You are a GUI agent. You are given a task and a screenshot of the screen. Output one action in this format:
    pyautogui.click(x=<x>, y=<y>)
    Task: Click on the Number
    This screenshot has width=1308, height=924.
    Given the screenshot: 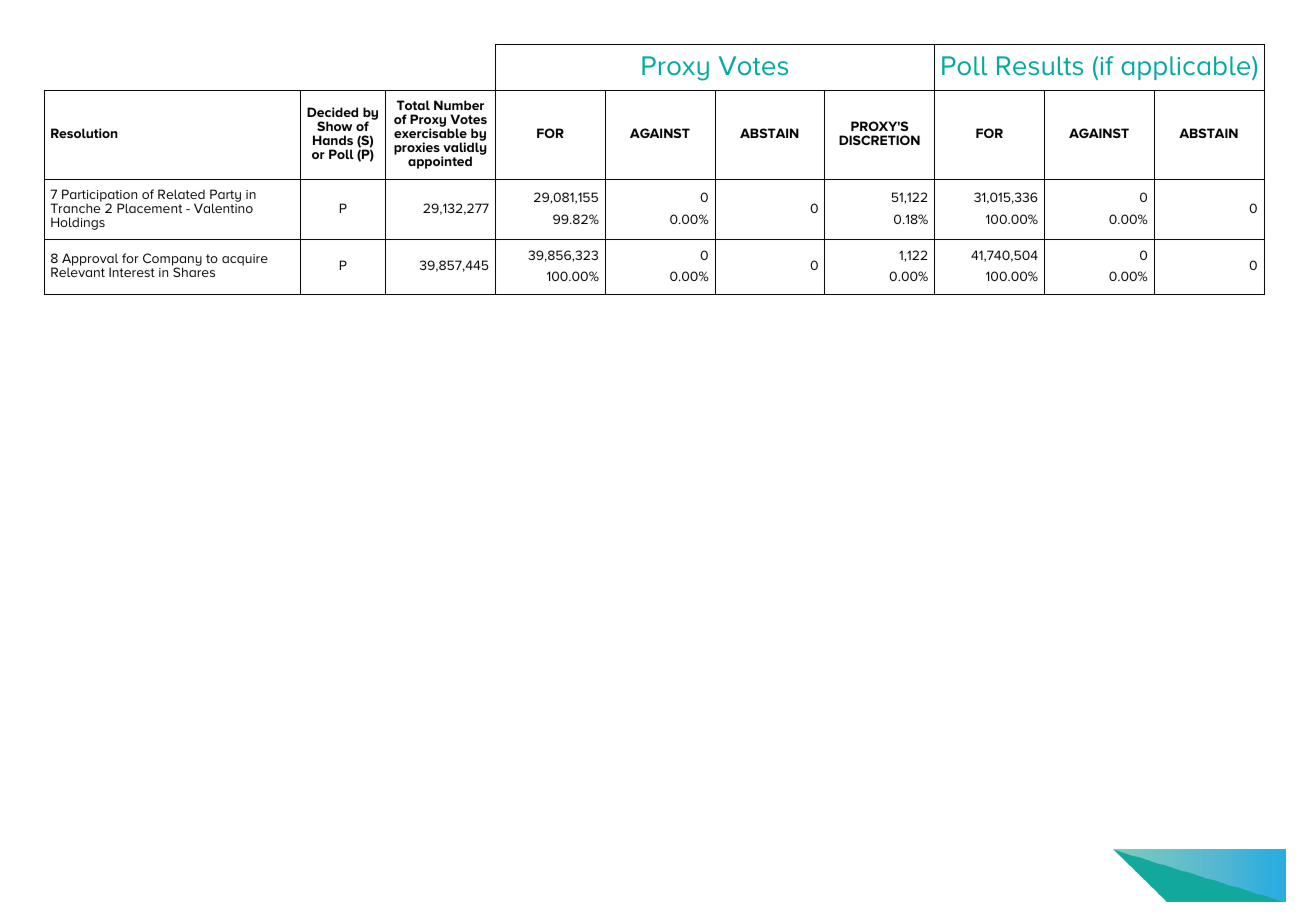 What is the action you would take?
    pyautogui.click(x=459, y=105)
